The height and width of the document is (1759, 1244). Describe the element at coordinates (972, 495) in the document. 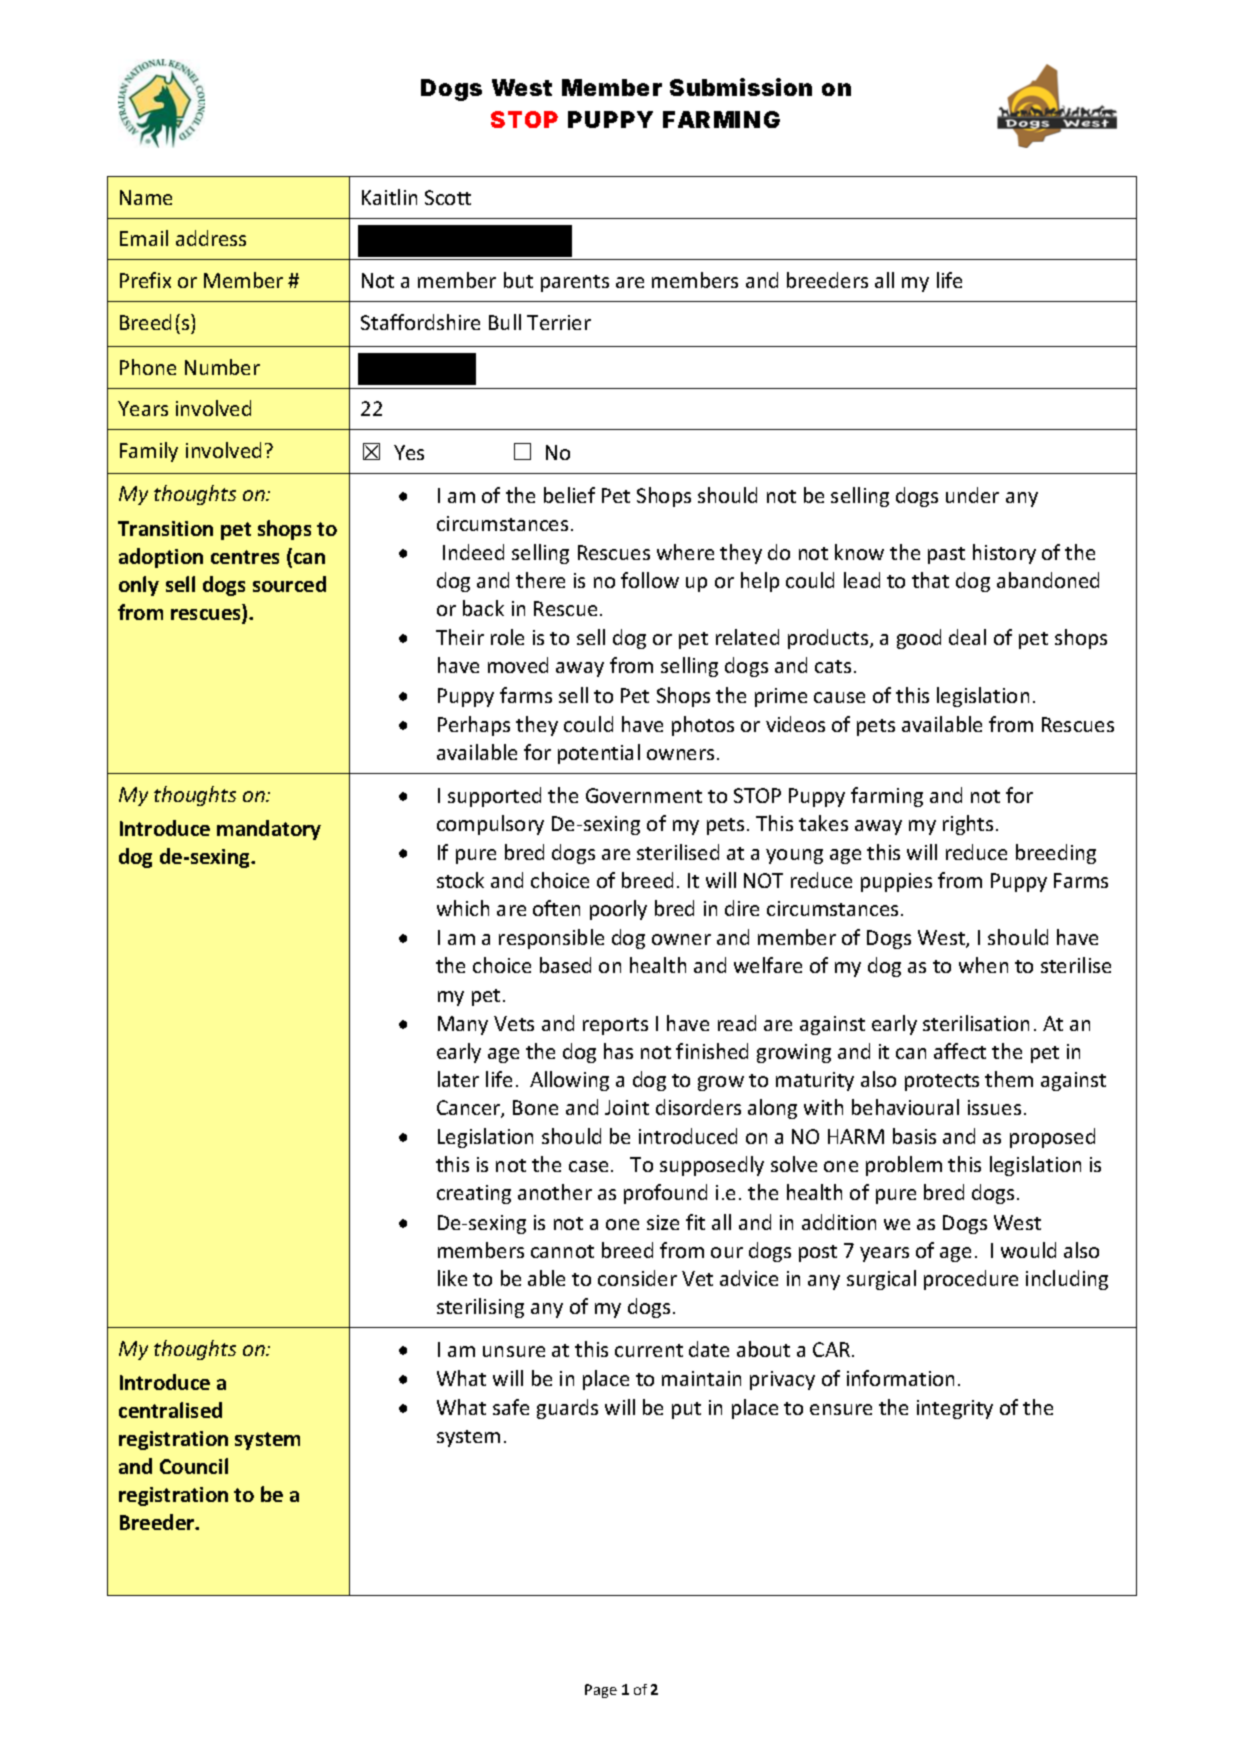

I see `under` at that location.
